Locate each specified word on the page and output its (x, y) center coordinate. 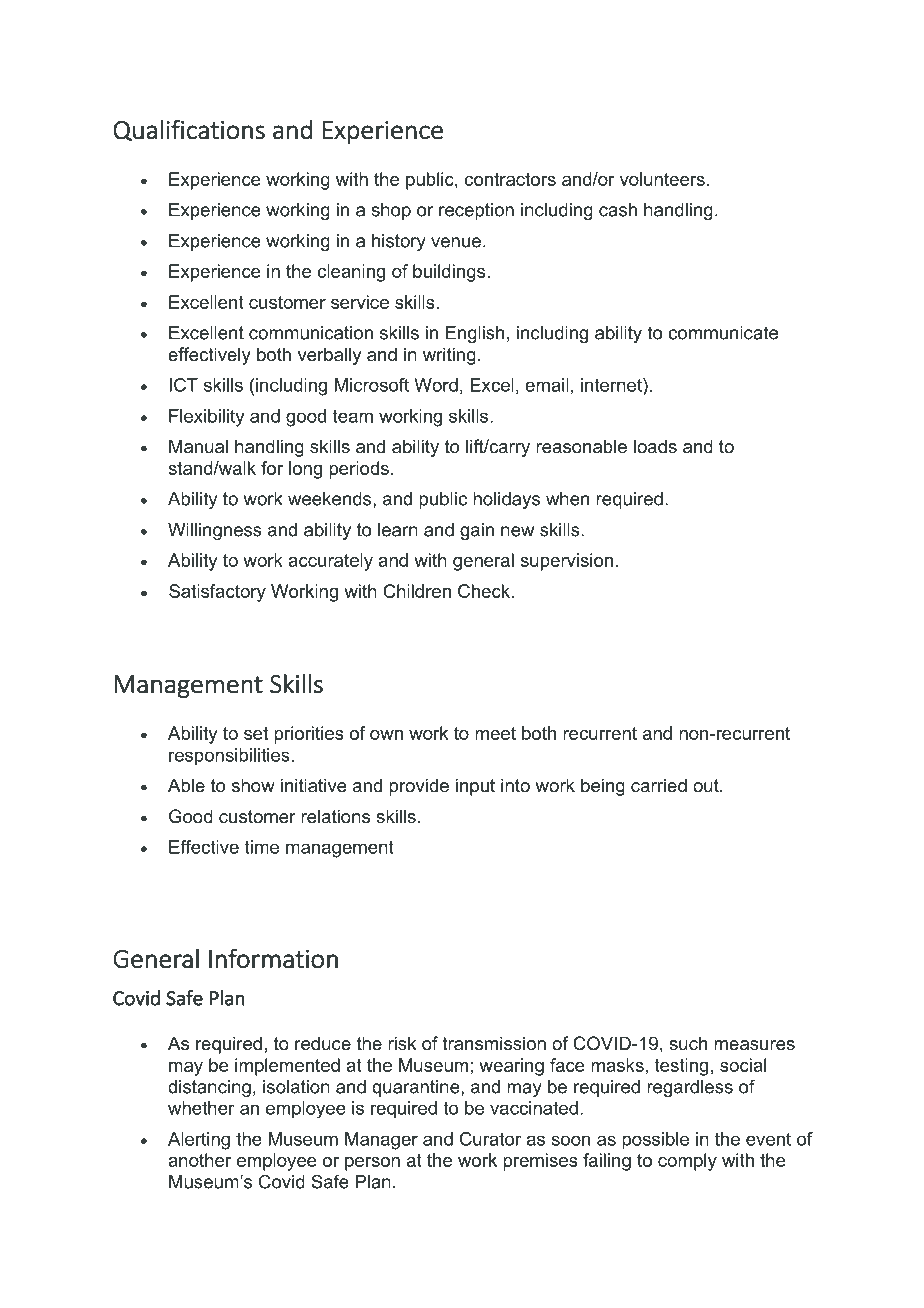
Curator (490, 1139)
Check (485, 591)
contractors (510, 179)
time (262, 847)
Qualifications (189, 130)
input (475, 787)
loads (655, 446)
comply (687, 1162)
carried (659, 785)
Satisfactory (217, 593)
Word (436, 385)
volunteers (662, 179)
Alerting (199, 1141)
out (707, 785)
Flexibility (206, 418)
